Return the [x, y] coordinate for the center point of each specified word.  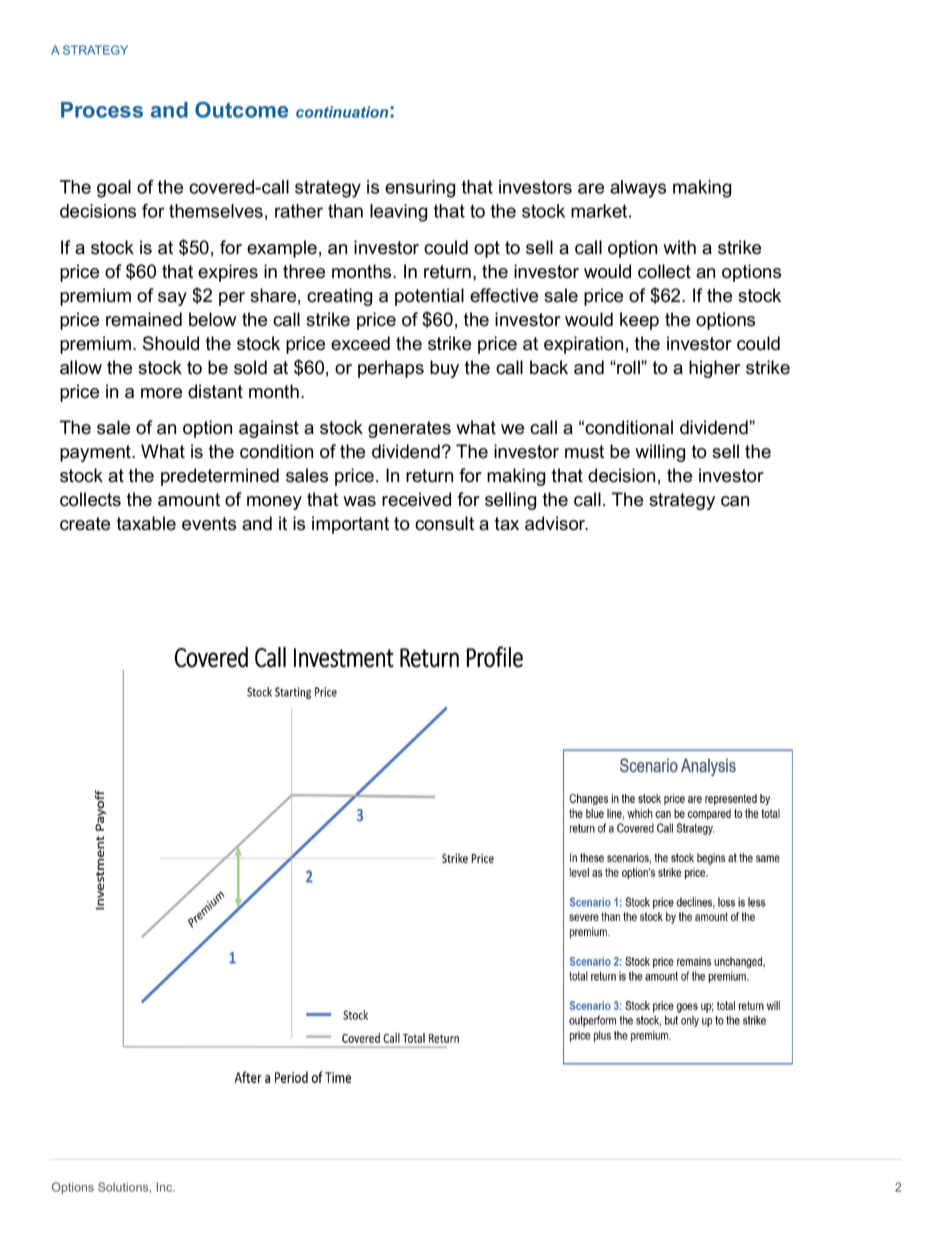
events [209, 524]
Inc [165, 1187]
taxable [146, 523]
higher [715, 369]
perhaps [391, 369]
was [359, 501]
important [350, 525]
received [416, 499]
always [638, 189]
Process [102, 110]
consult [444, 523]
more [161, 393]
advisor [556, 523]
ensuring [420, 189]
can [735, 501]
